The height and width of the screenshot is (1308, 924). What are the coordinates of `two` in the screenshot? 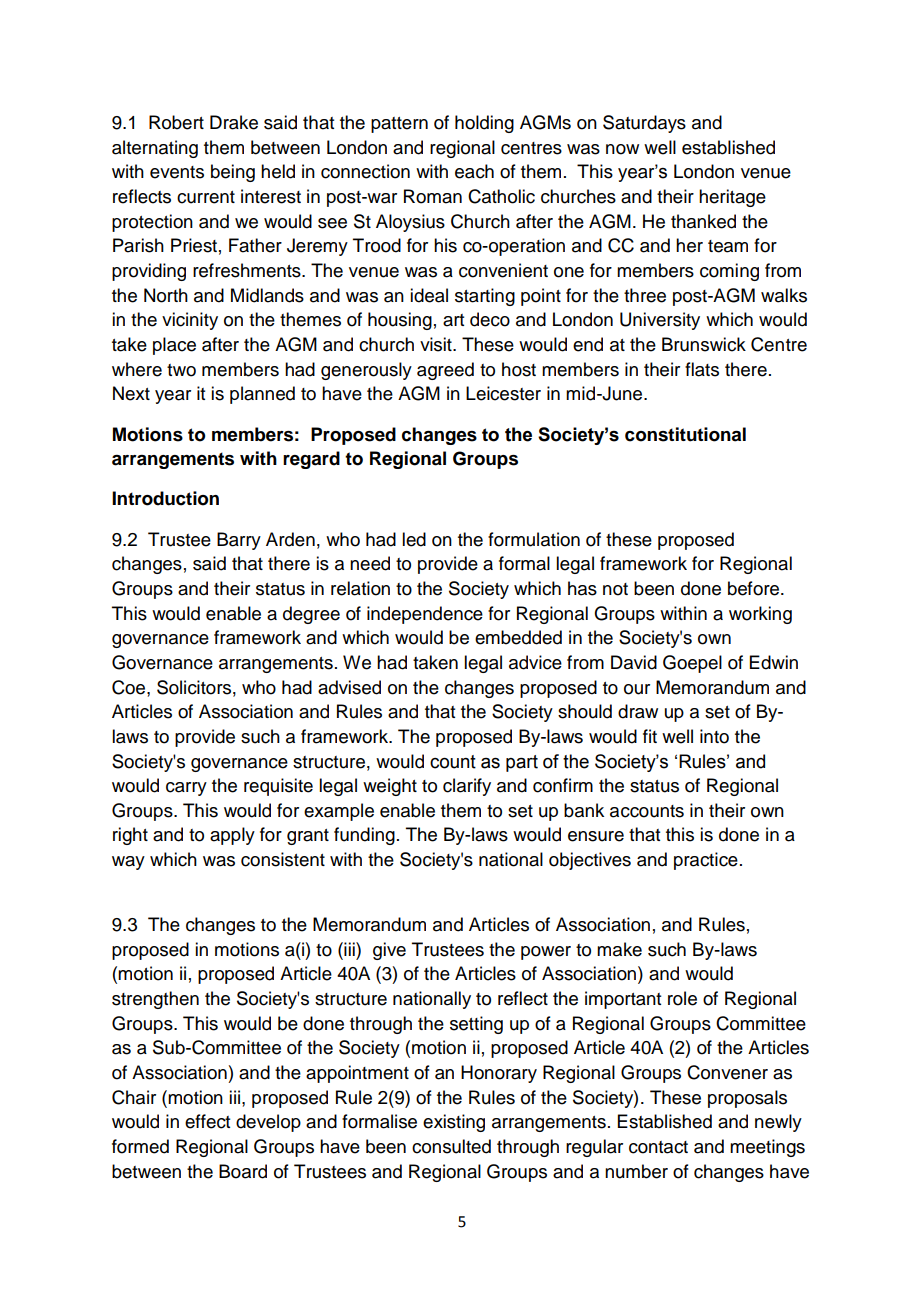 It's located at (181, 370).
